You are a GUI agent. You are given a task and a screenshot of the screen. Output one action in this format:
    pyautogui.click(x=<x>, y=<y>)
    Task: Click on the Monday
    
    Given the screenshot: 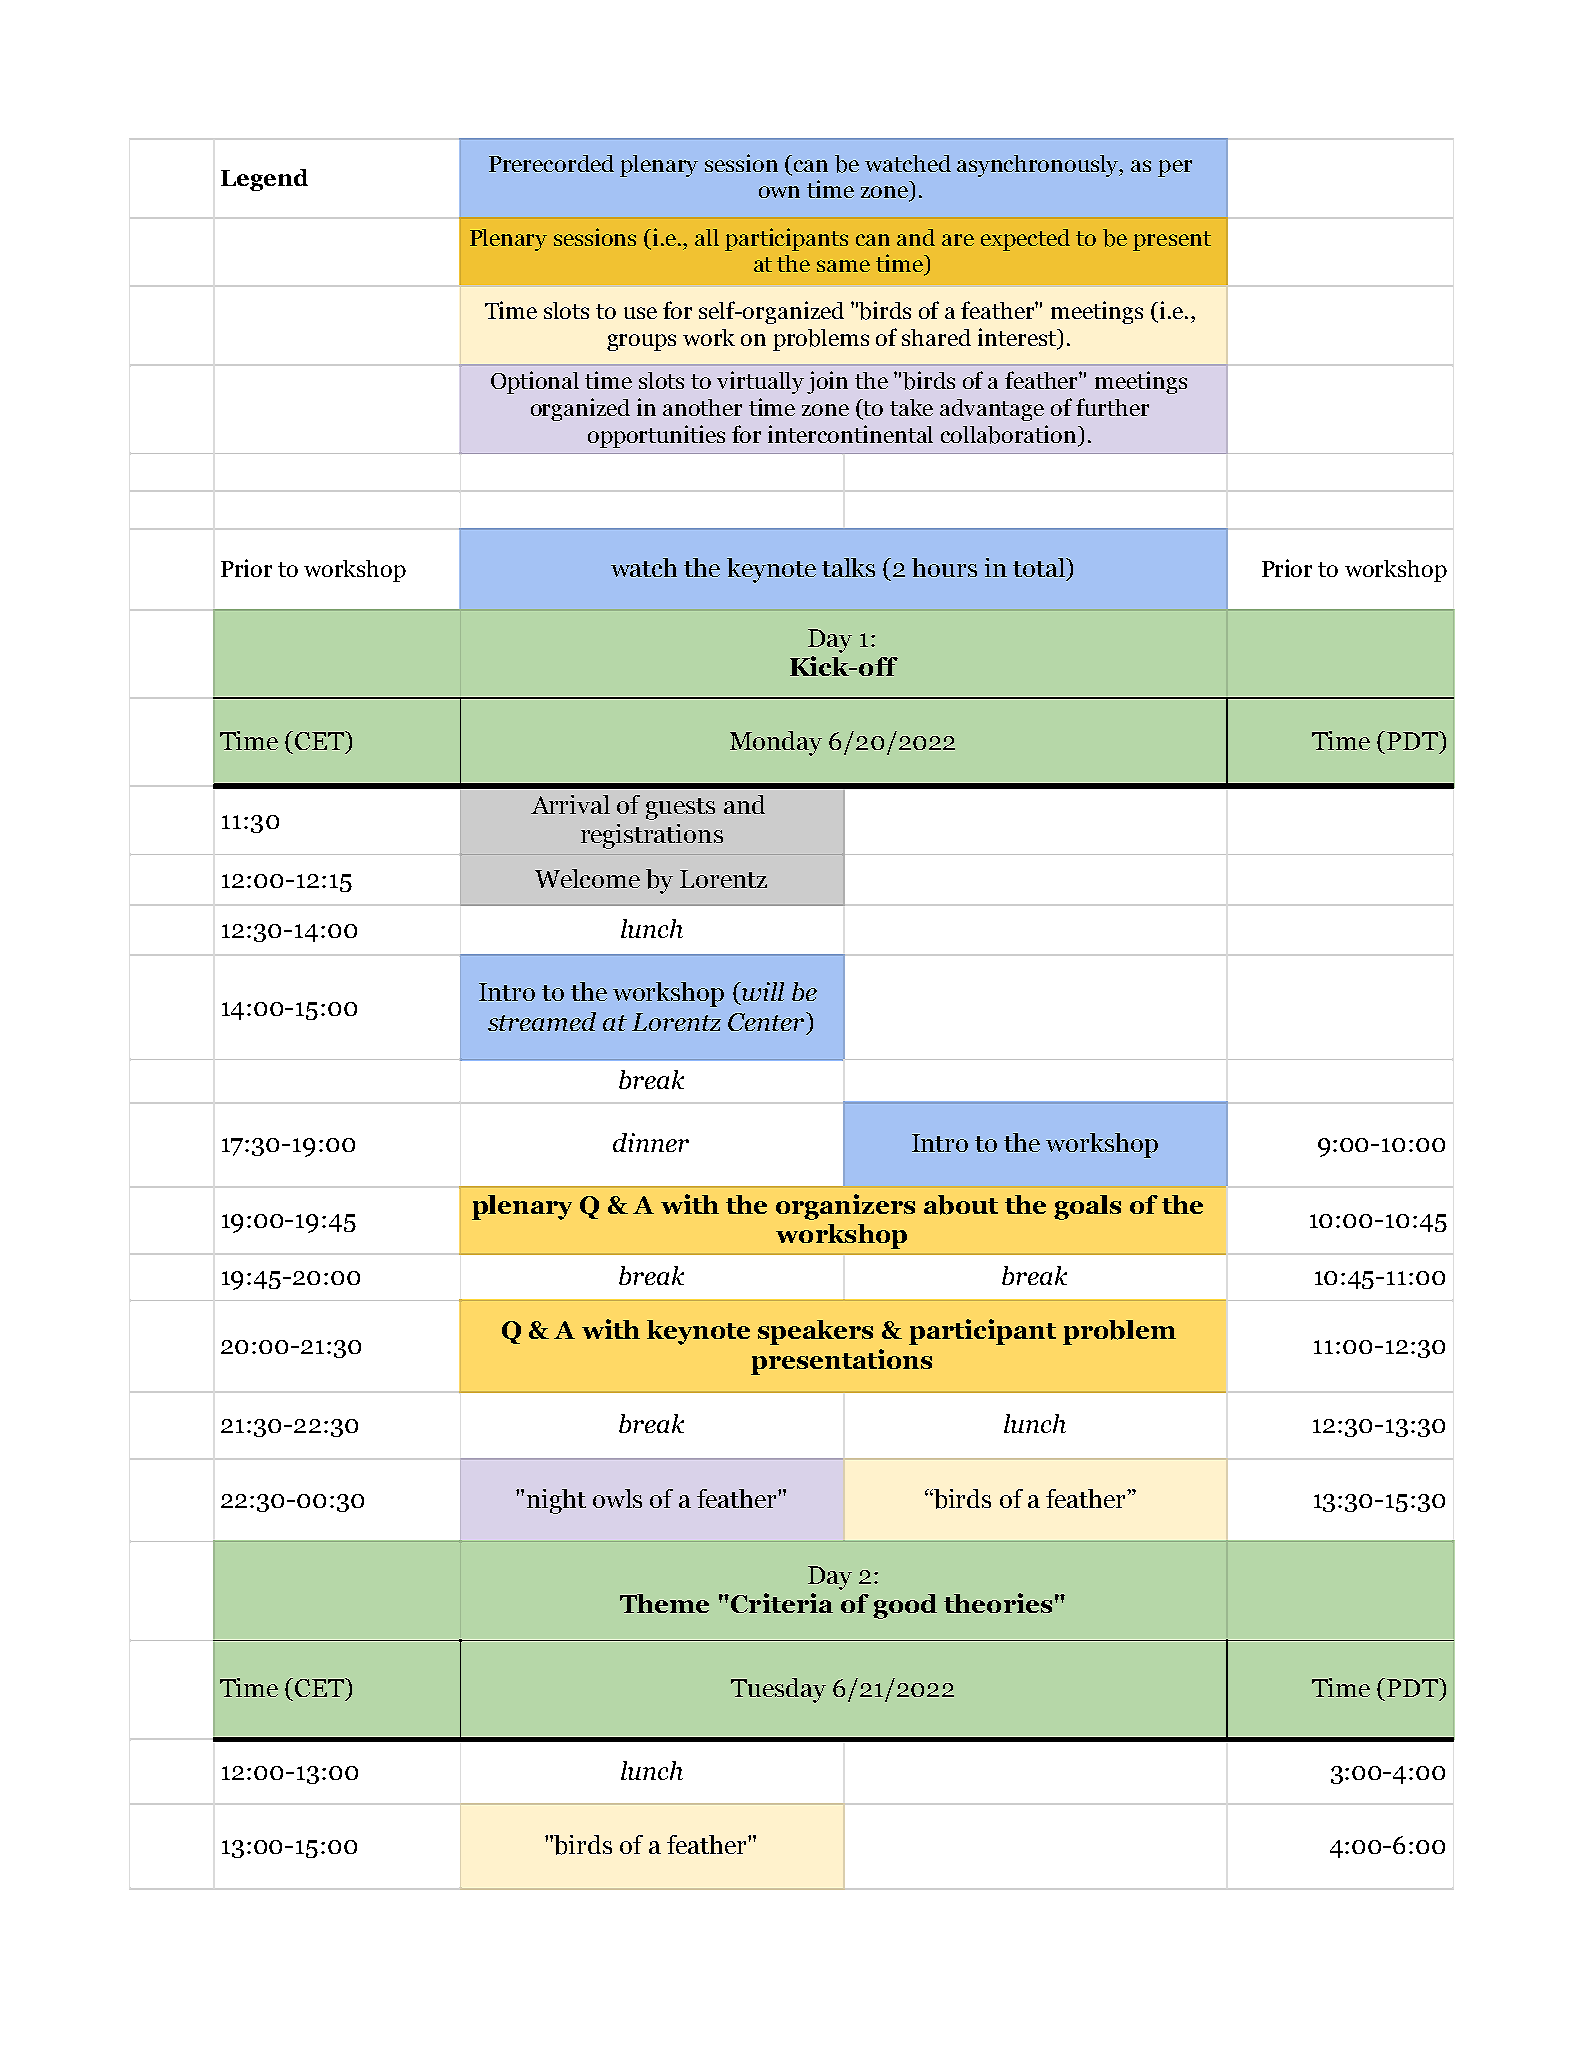 What is the action you would take?
    pyautogui.click(x=776, y=743)
